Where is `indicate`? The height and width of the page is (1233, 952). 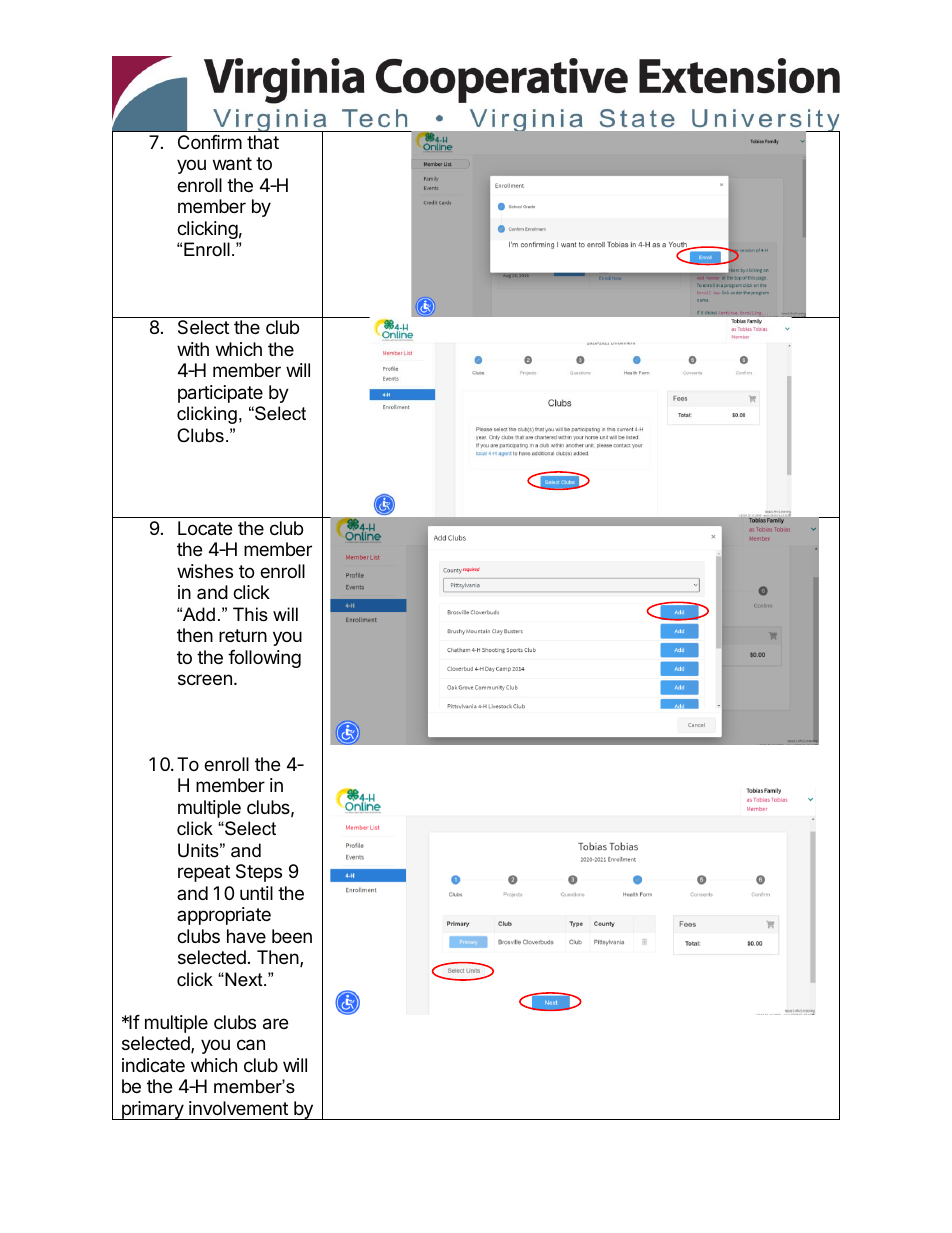
indicate is located at coordinates (153, 1065).
